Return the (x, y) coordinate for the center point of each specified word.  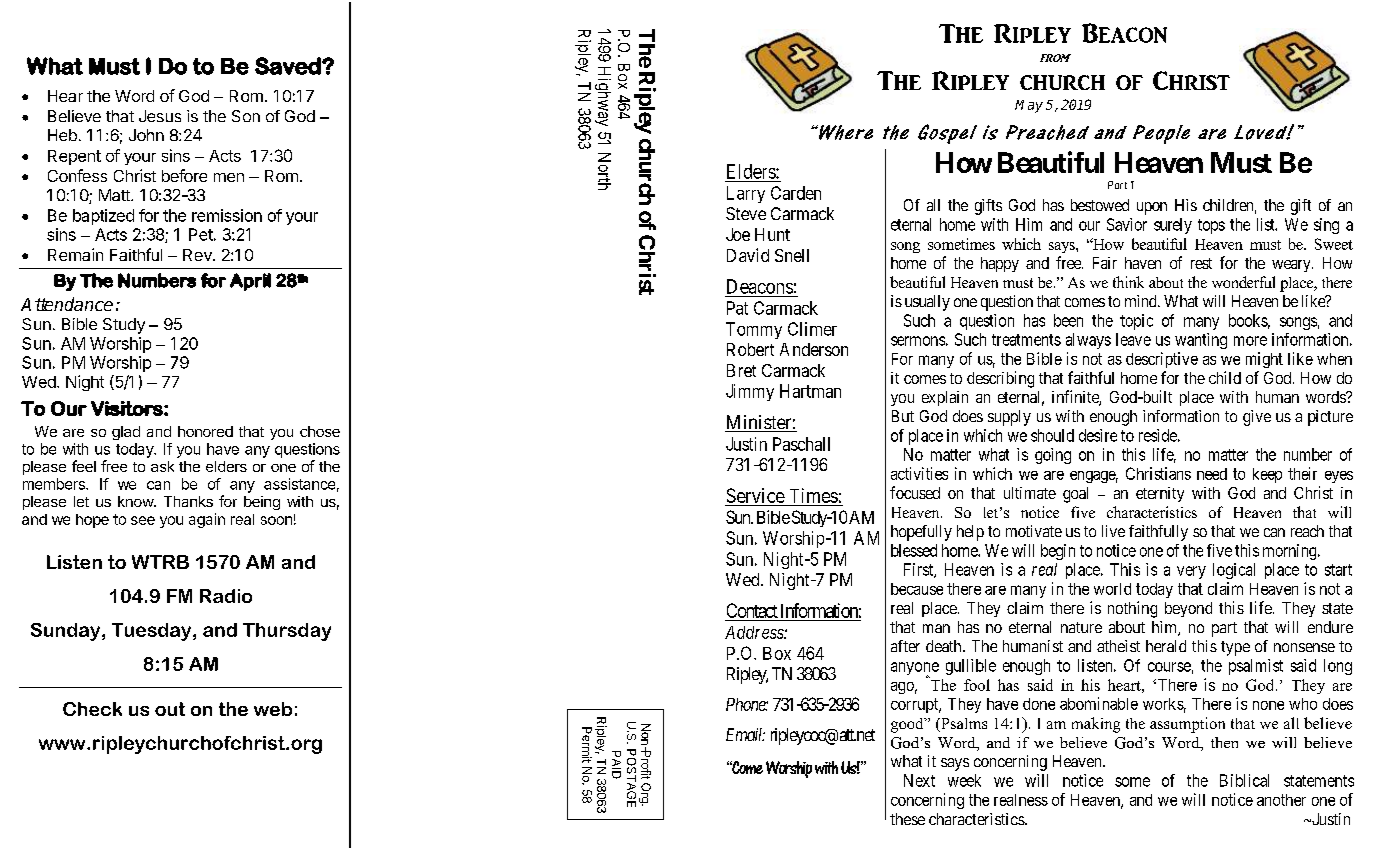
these (907, 819)
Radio (226, 596)
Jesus (160, 116)
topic (1136, 322)
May (1029, 106)
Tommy (754, 330)
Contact (752, 612)
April (250, 282)
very (1191, 572)
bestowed (1100, 205)
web (273, 709)
